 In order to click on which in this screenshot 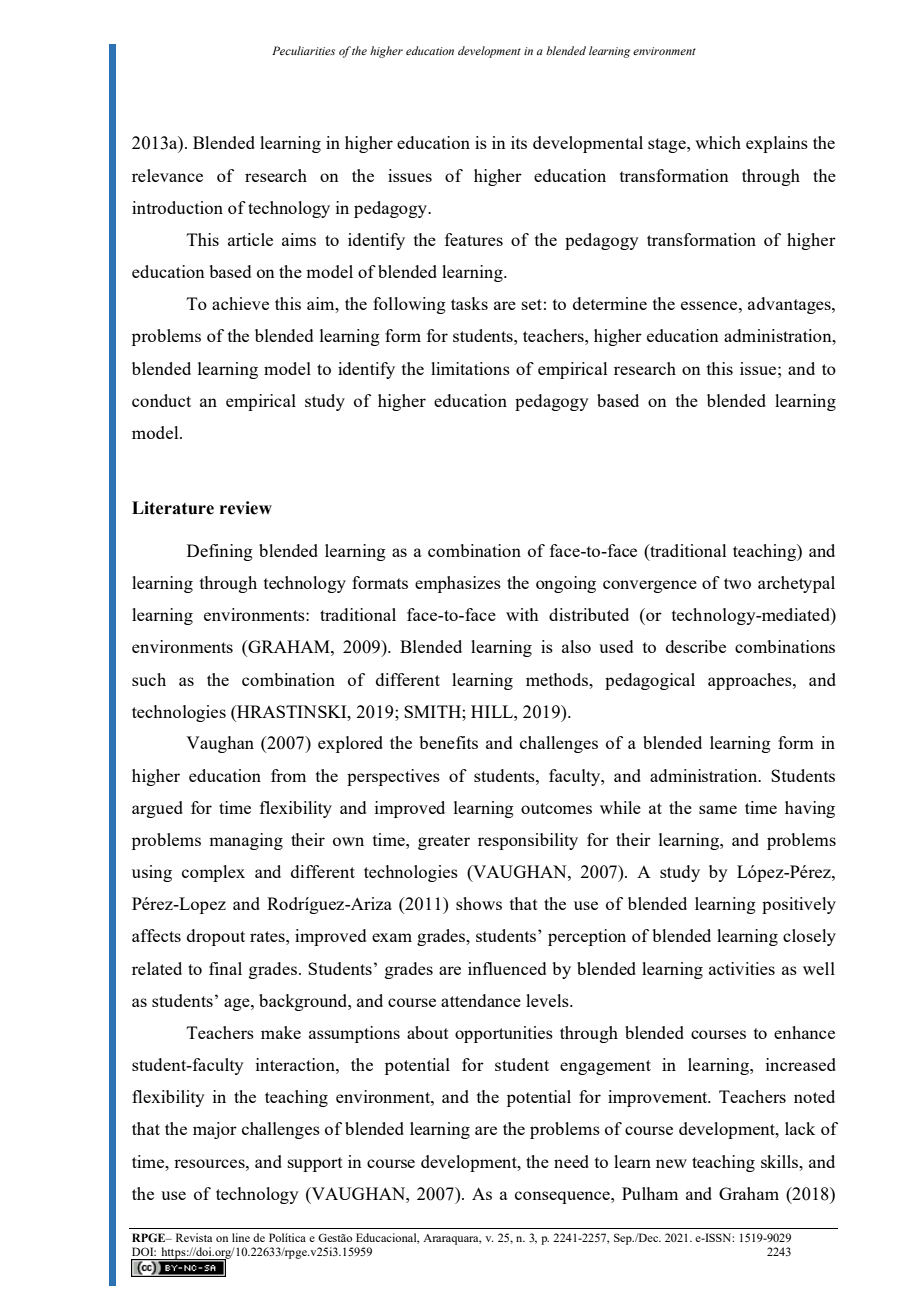, I will do `click(718, 142)`.
